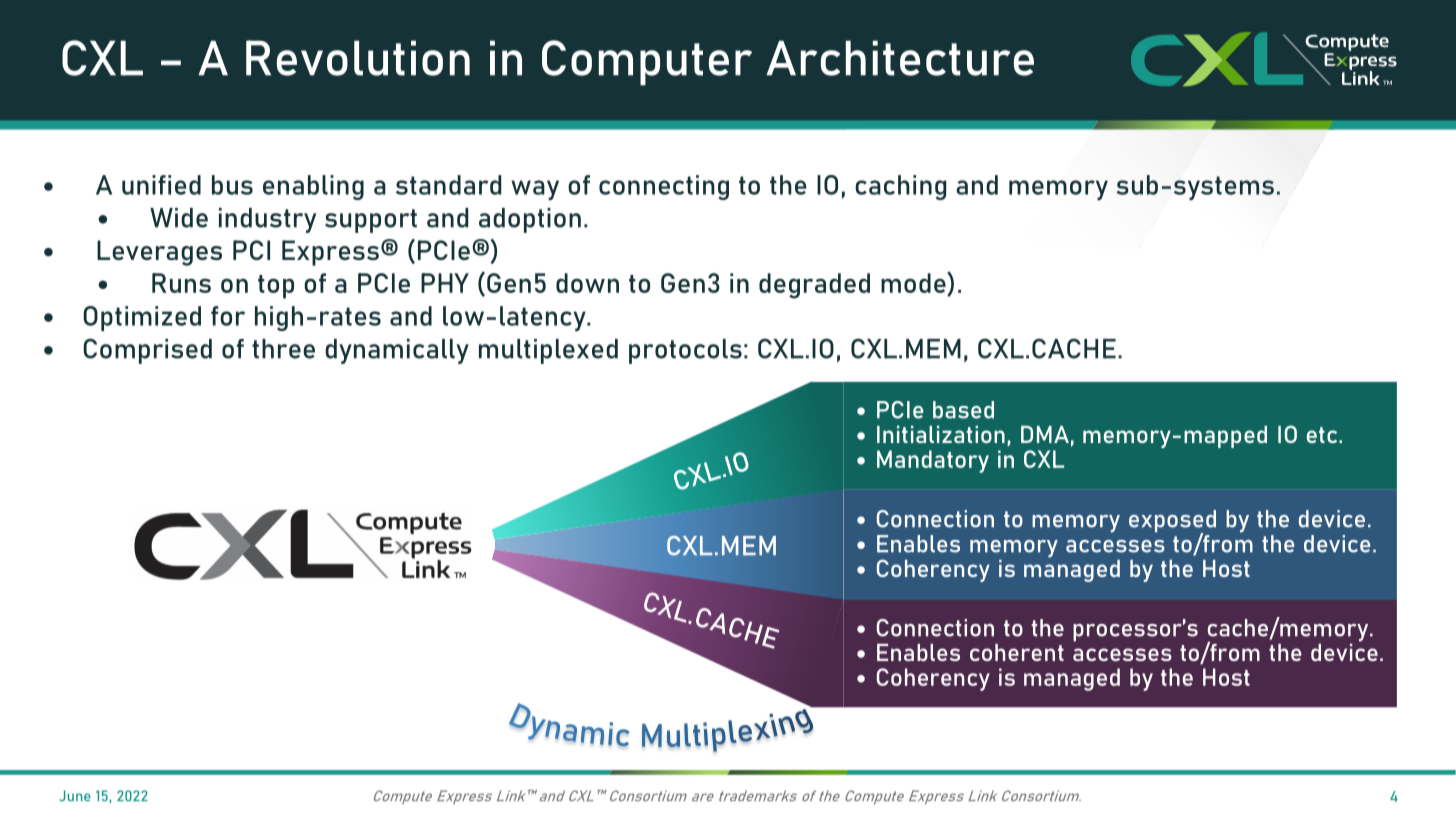  What do you see at coordinates (941, 434) in the page?
I see `Initialization` at bounding box center [941, 434].
